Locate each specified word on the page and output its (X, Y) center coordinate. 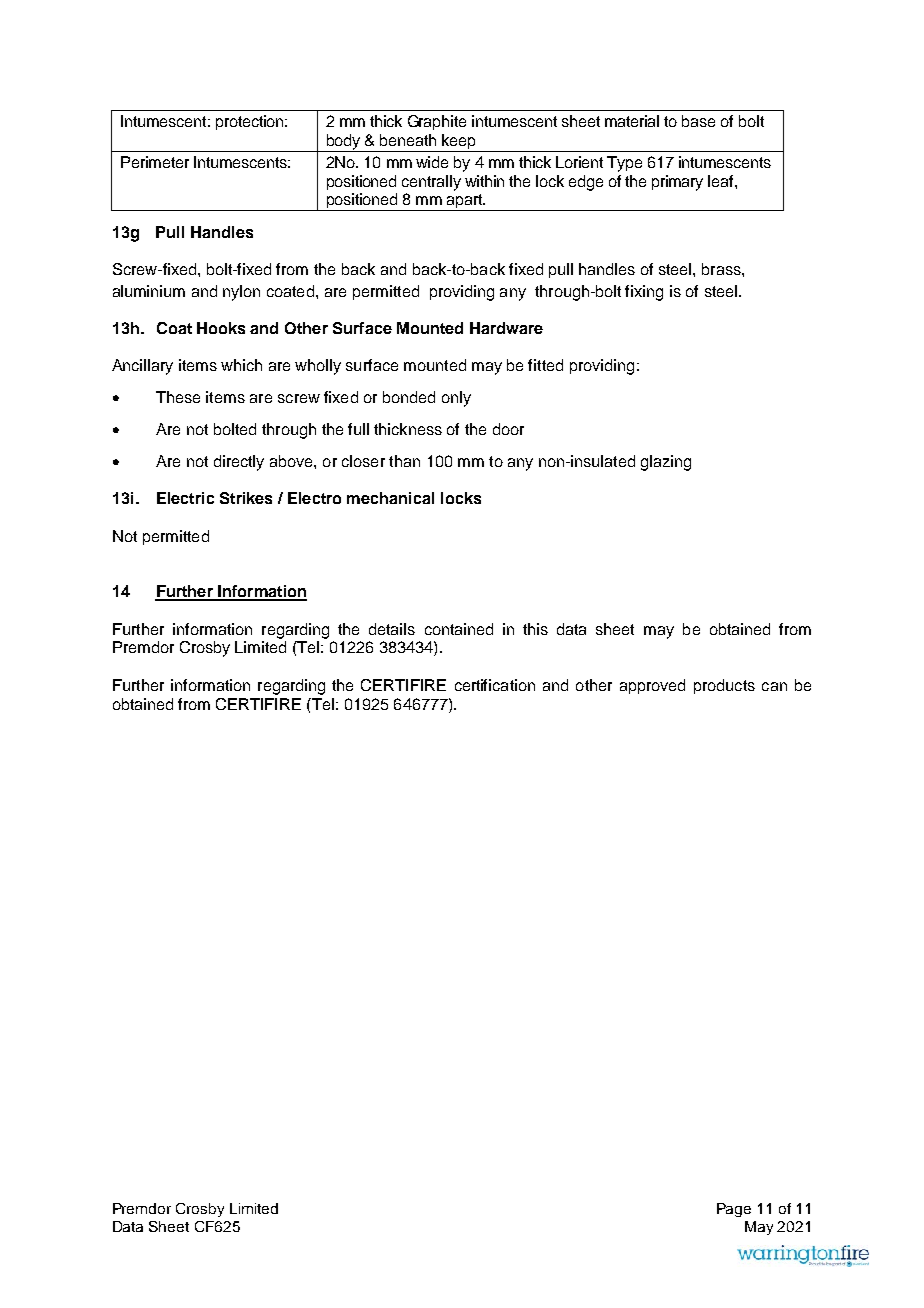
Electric (185, 498)
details (392, 629)
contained (459, 629)
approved (652, 686)
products (724, 686)
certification (495, 685)
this (535, 629)
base (698, 121)
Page (734, 1210)
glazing (666, 463)
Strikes (246, 498)
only (456, 399)
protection (251, 122)
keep (458, 141)
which (241, 365)
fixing (644, 293)
